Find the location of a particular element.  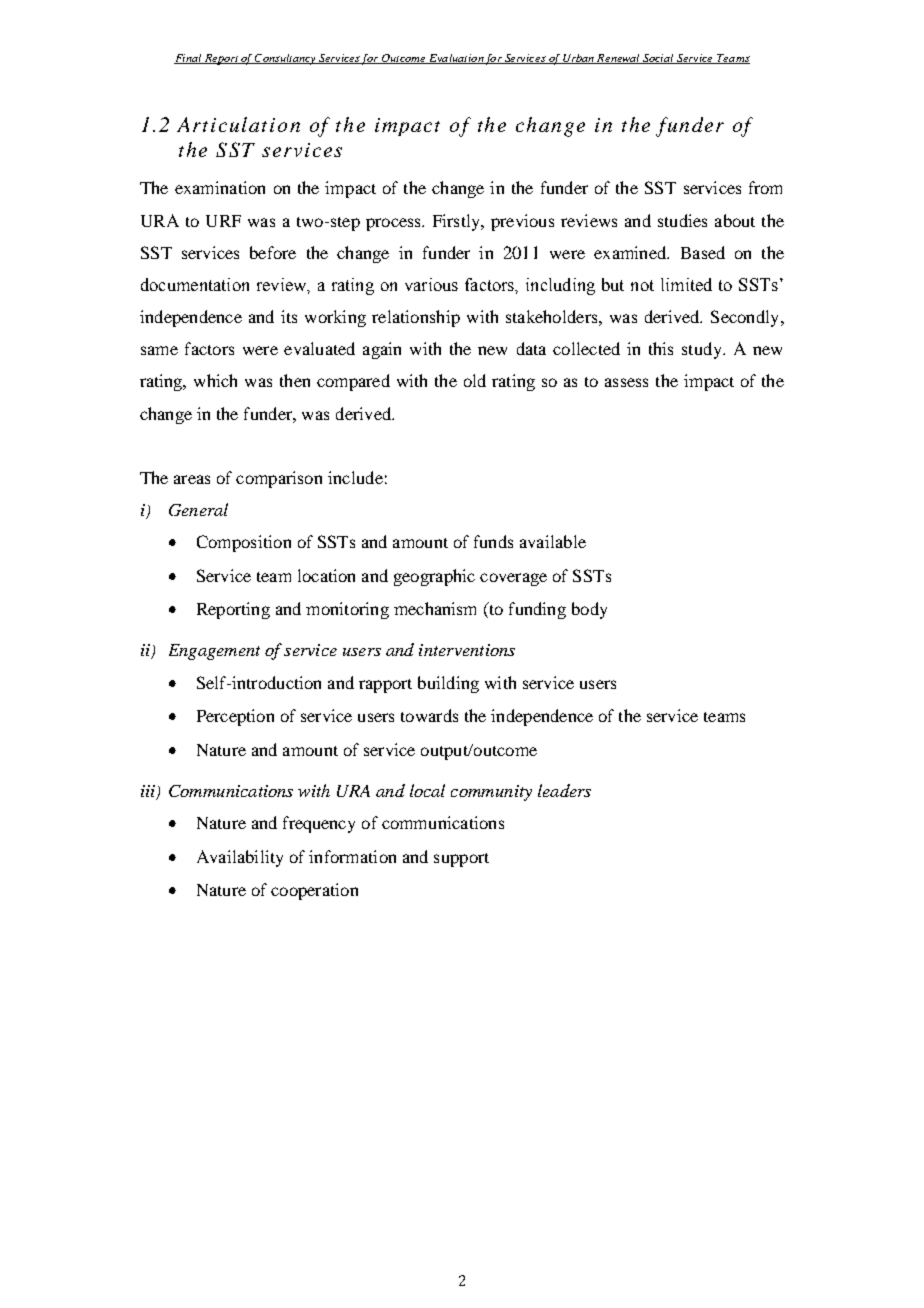

areas is located at coordinates (192, 479).
